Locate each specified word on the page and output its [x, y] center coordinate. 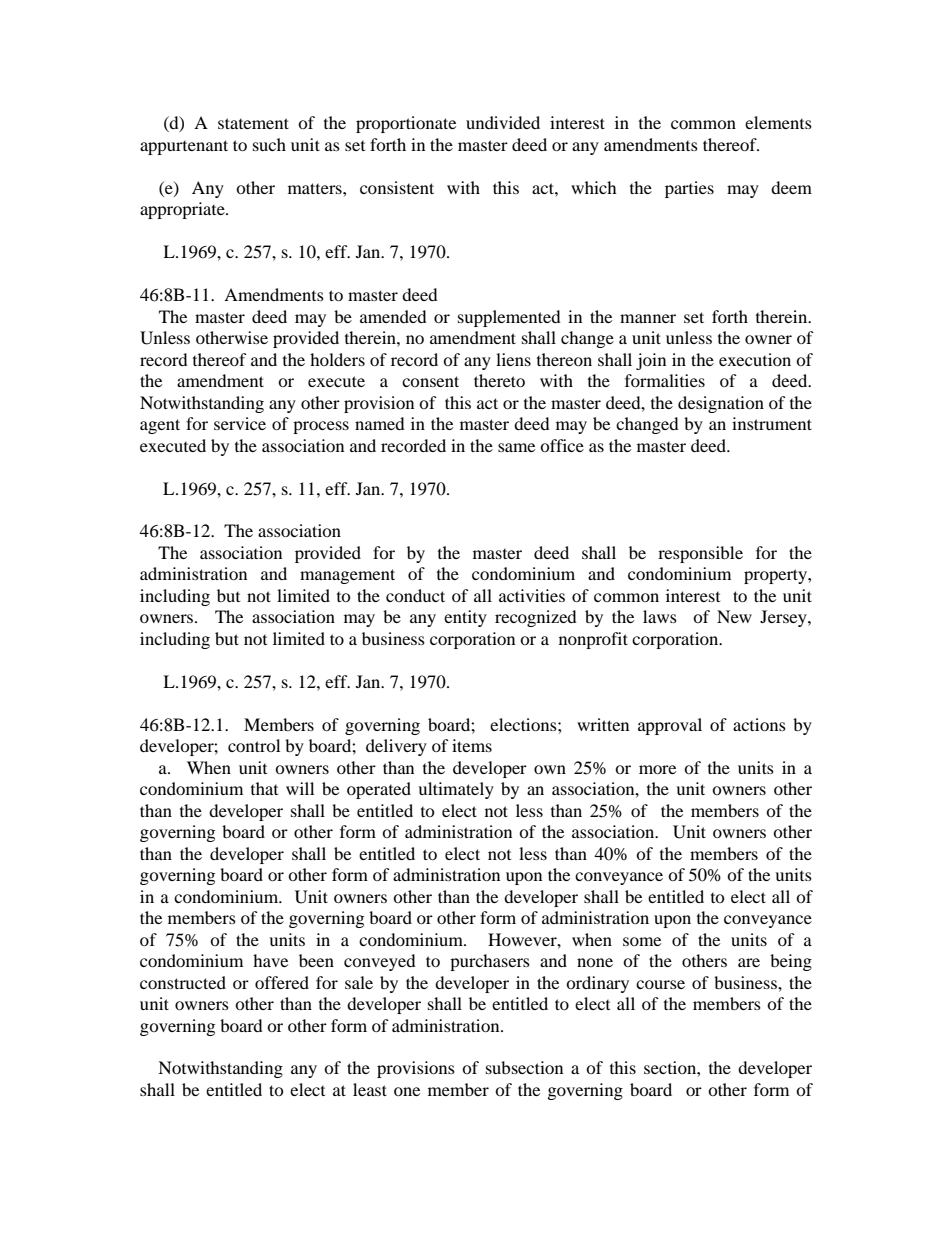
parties [689, 189]
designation [721, 404]
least [370, 1089]
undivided [503, 122]
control [254, 745]
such [269, 144]
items [472, 745]
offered [282, 982]
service [240, 423]
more [657, 769]
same [516, 447]
